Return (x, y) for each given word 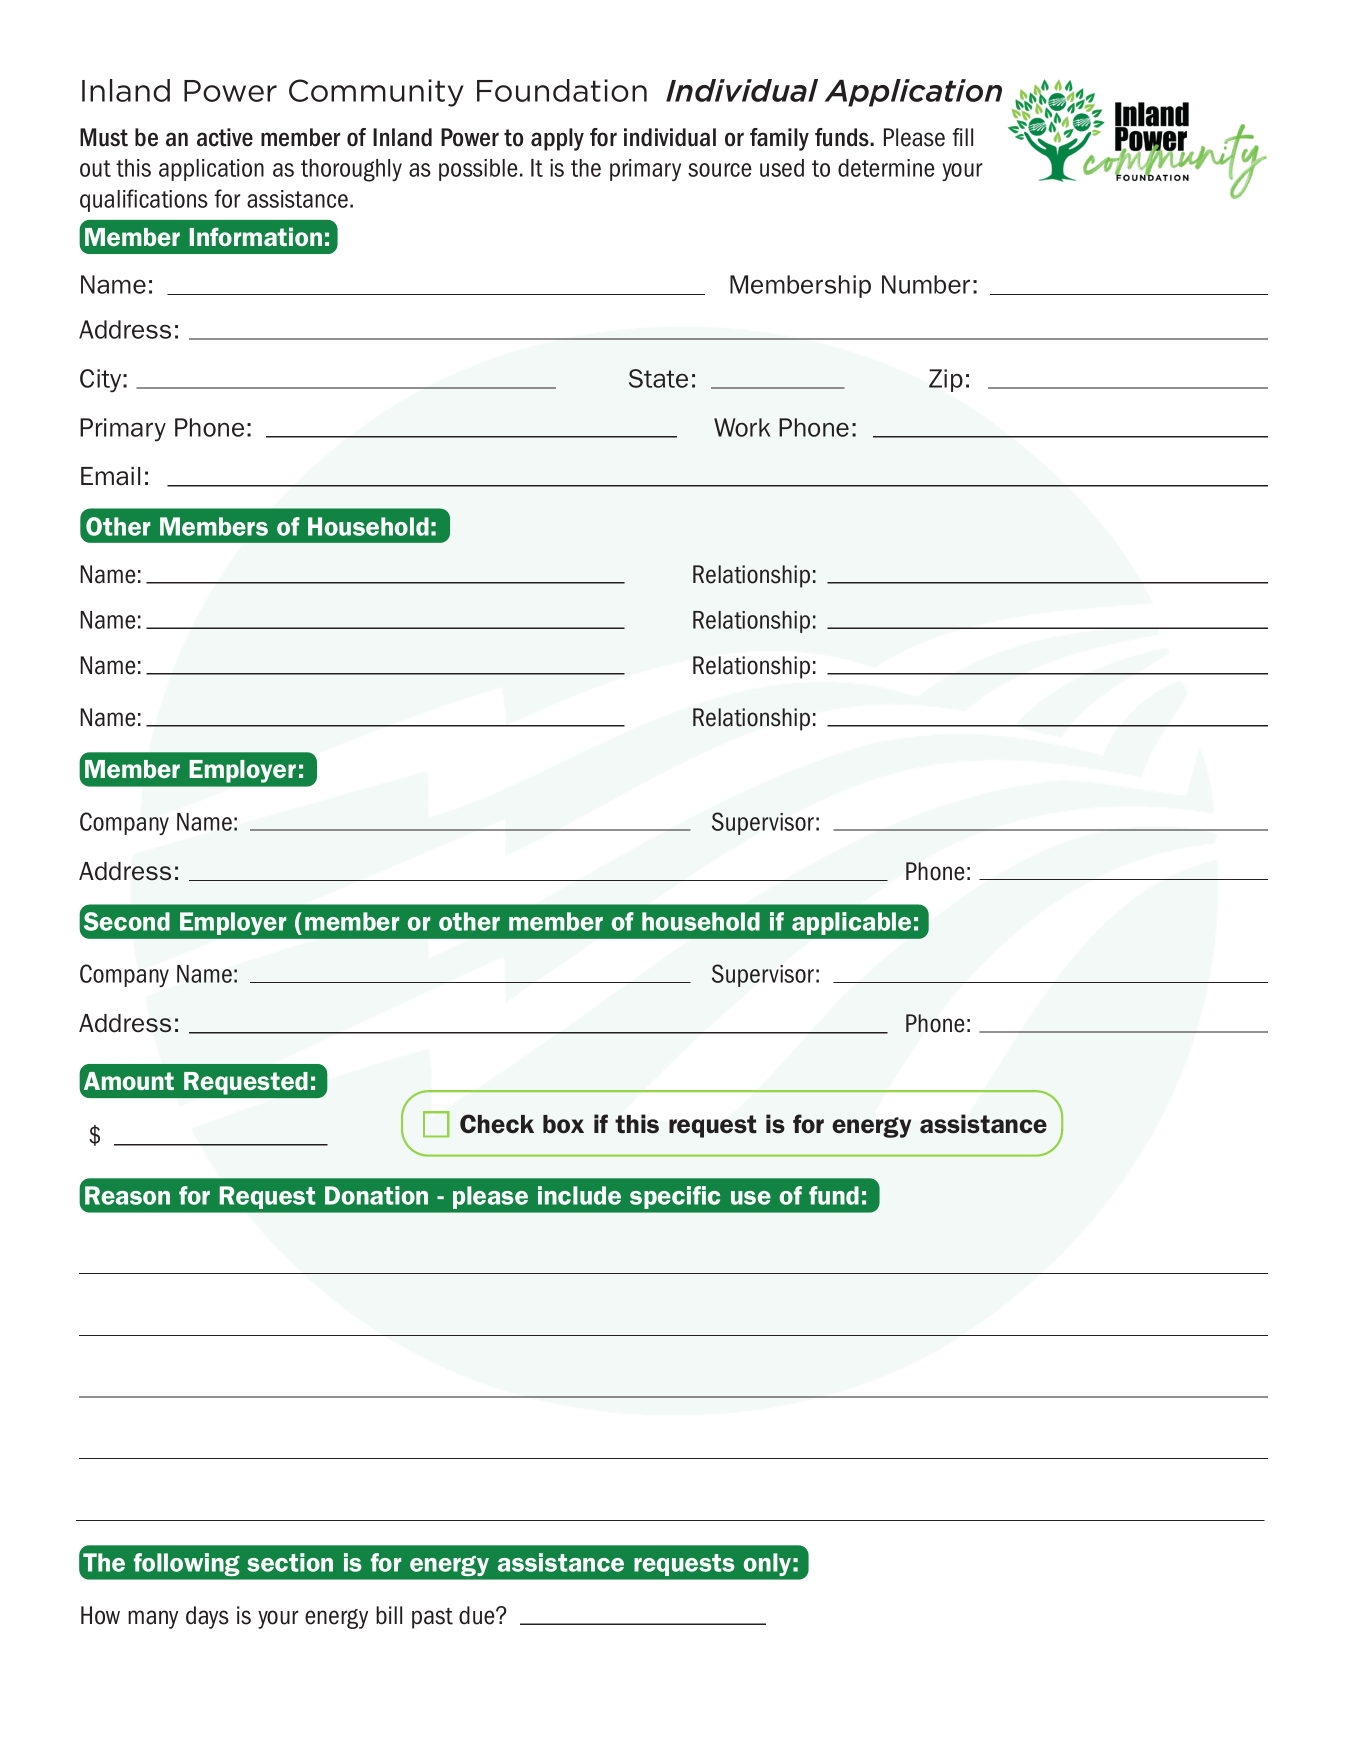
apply (557, 139)
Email (110, 476)
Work (742, 427)
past (432, 1618)
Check (497, 1124)
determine (886, 168)
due (478, 1615)
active (225, 137)
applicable (851, 923)
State (658, 378)
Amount (129, 1081)
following (186, 1564)
